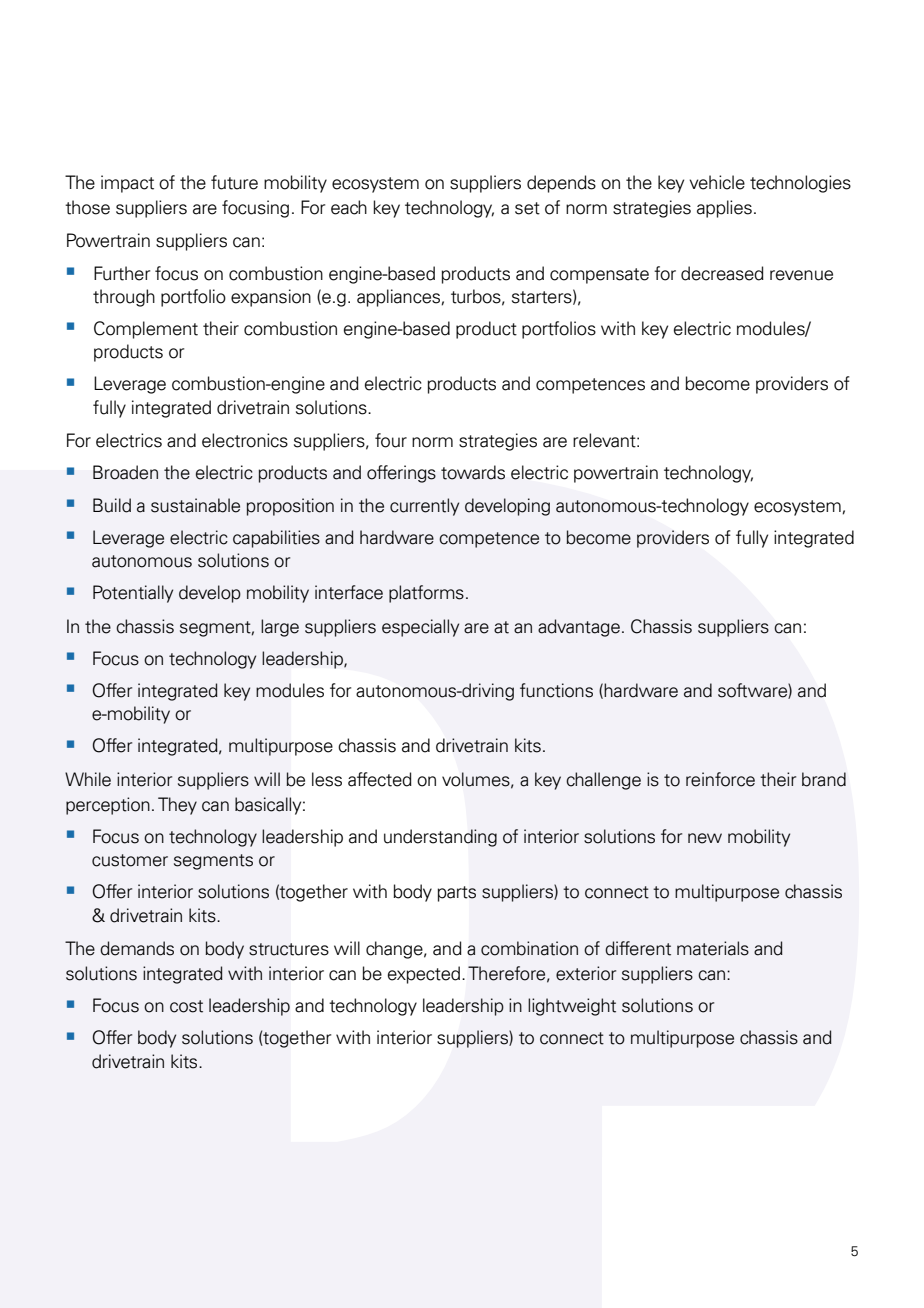  I want to click on expected, so click(425, 975).
